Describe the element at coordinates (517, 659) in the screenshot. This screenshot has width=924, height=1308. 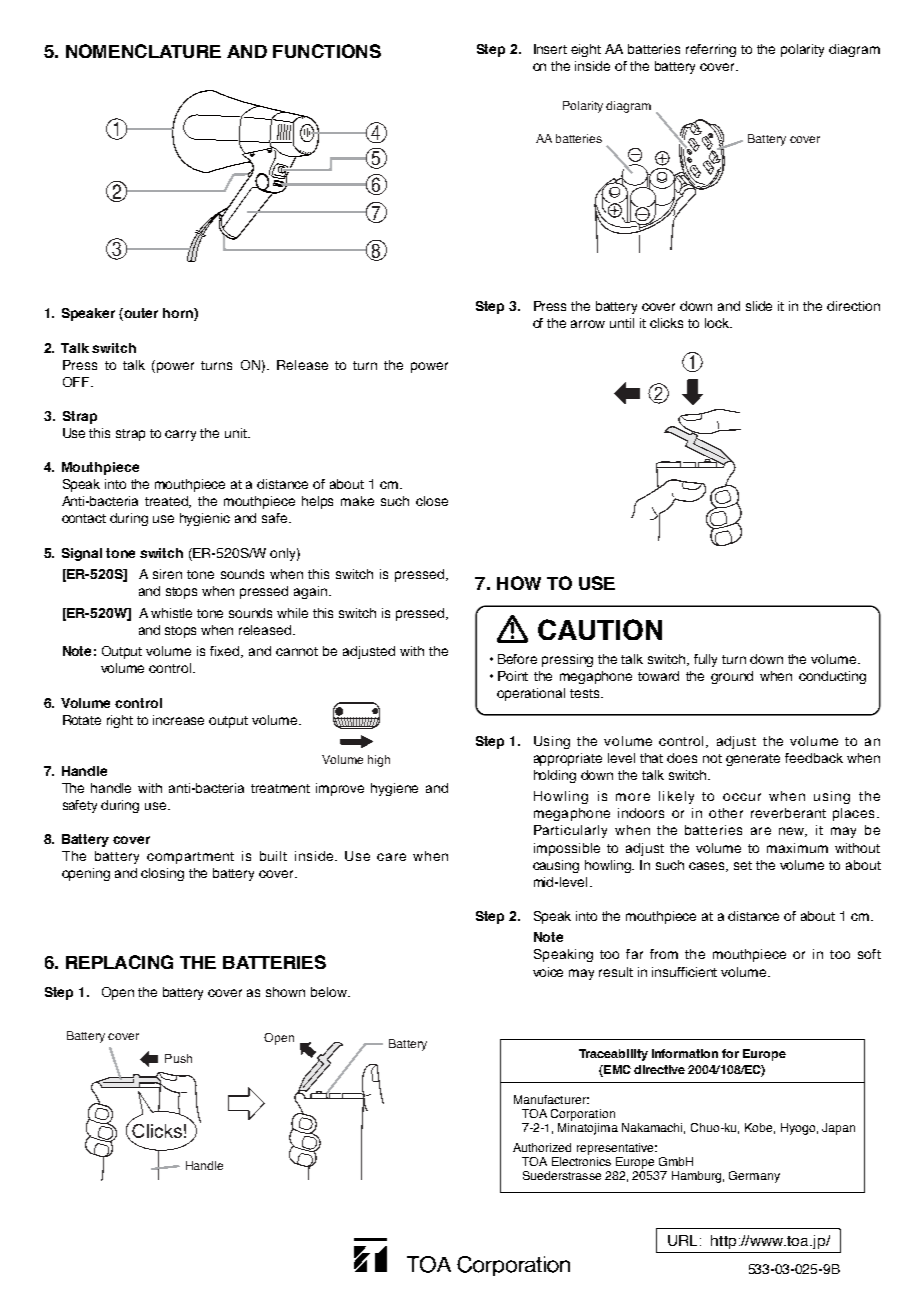
I see `Before` at that location.
